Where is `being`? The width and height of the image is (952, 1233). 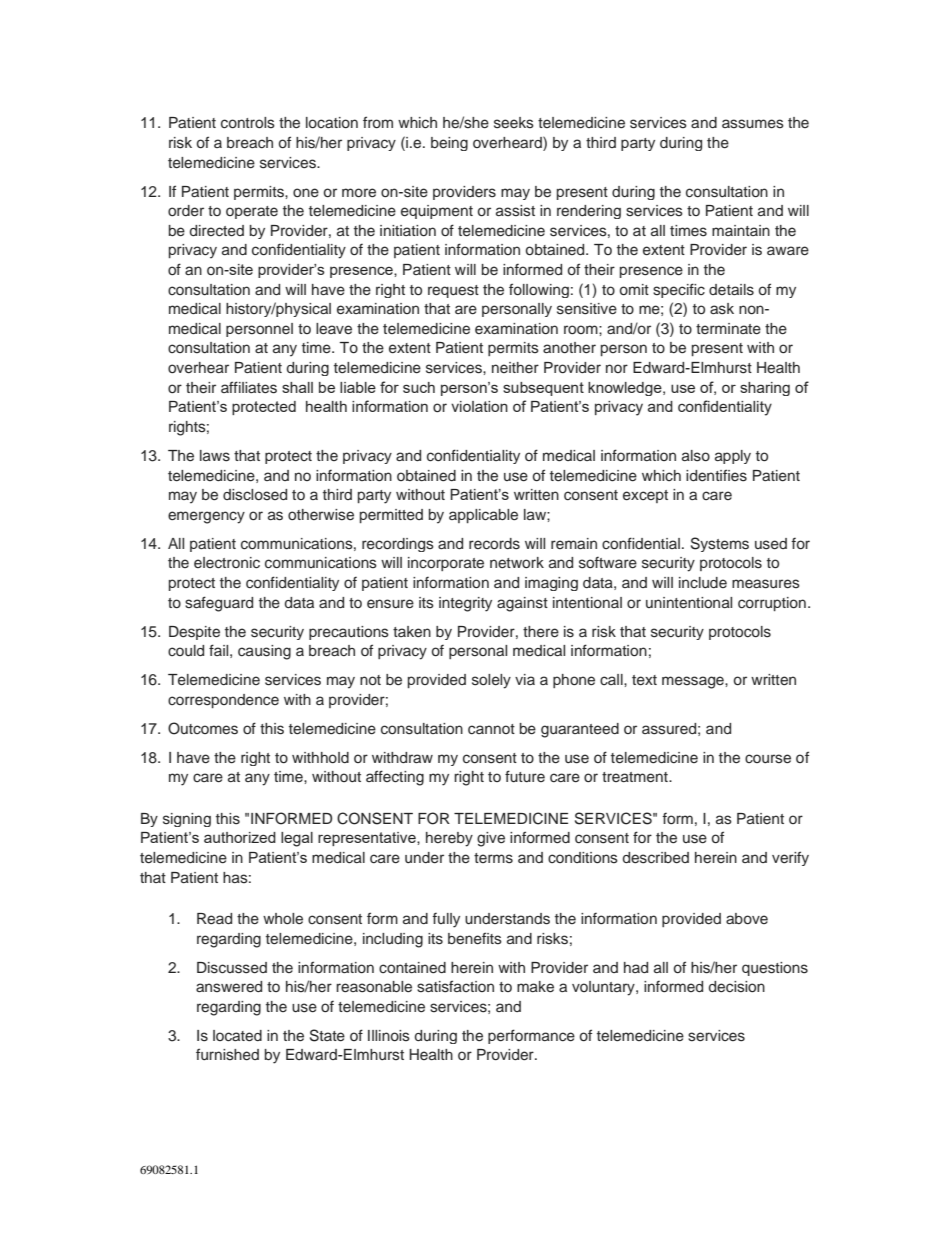
being is located at coordinates (449, 144).
